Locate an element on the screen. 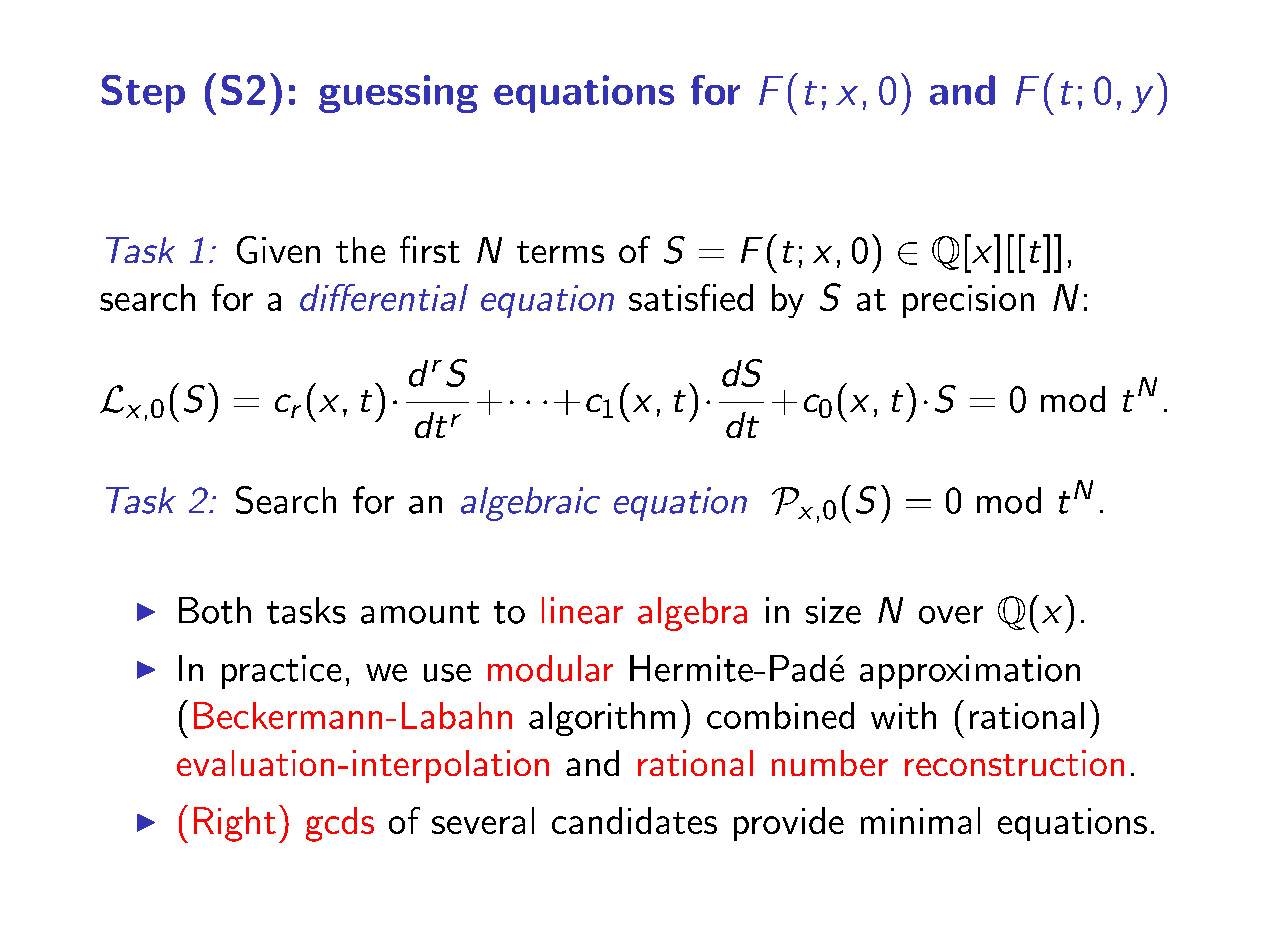 The image size is (1270, 952). Both is located at coordinates (215, 610).
